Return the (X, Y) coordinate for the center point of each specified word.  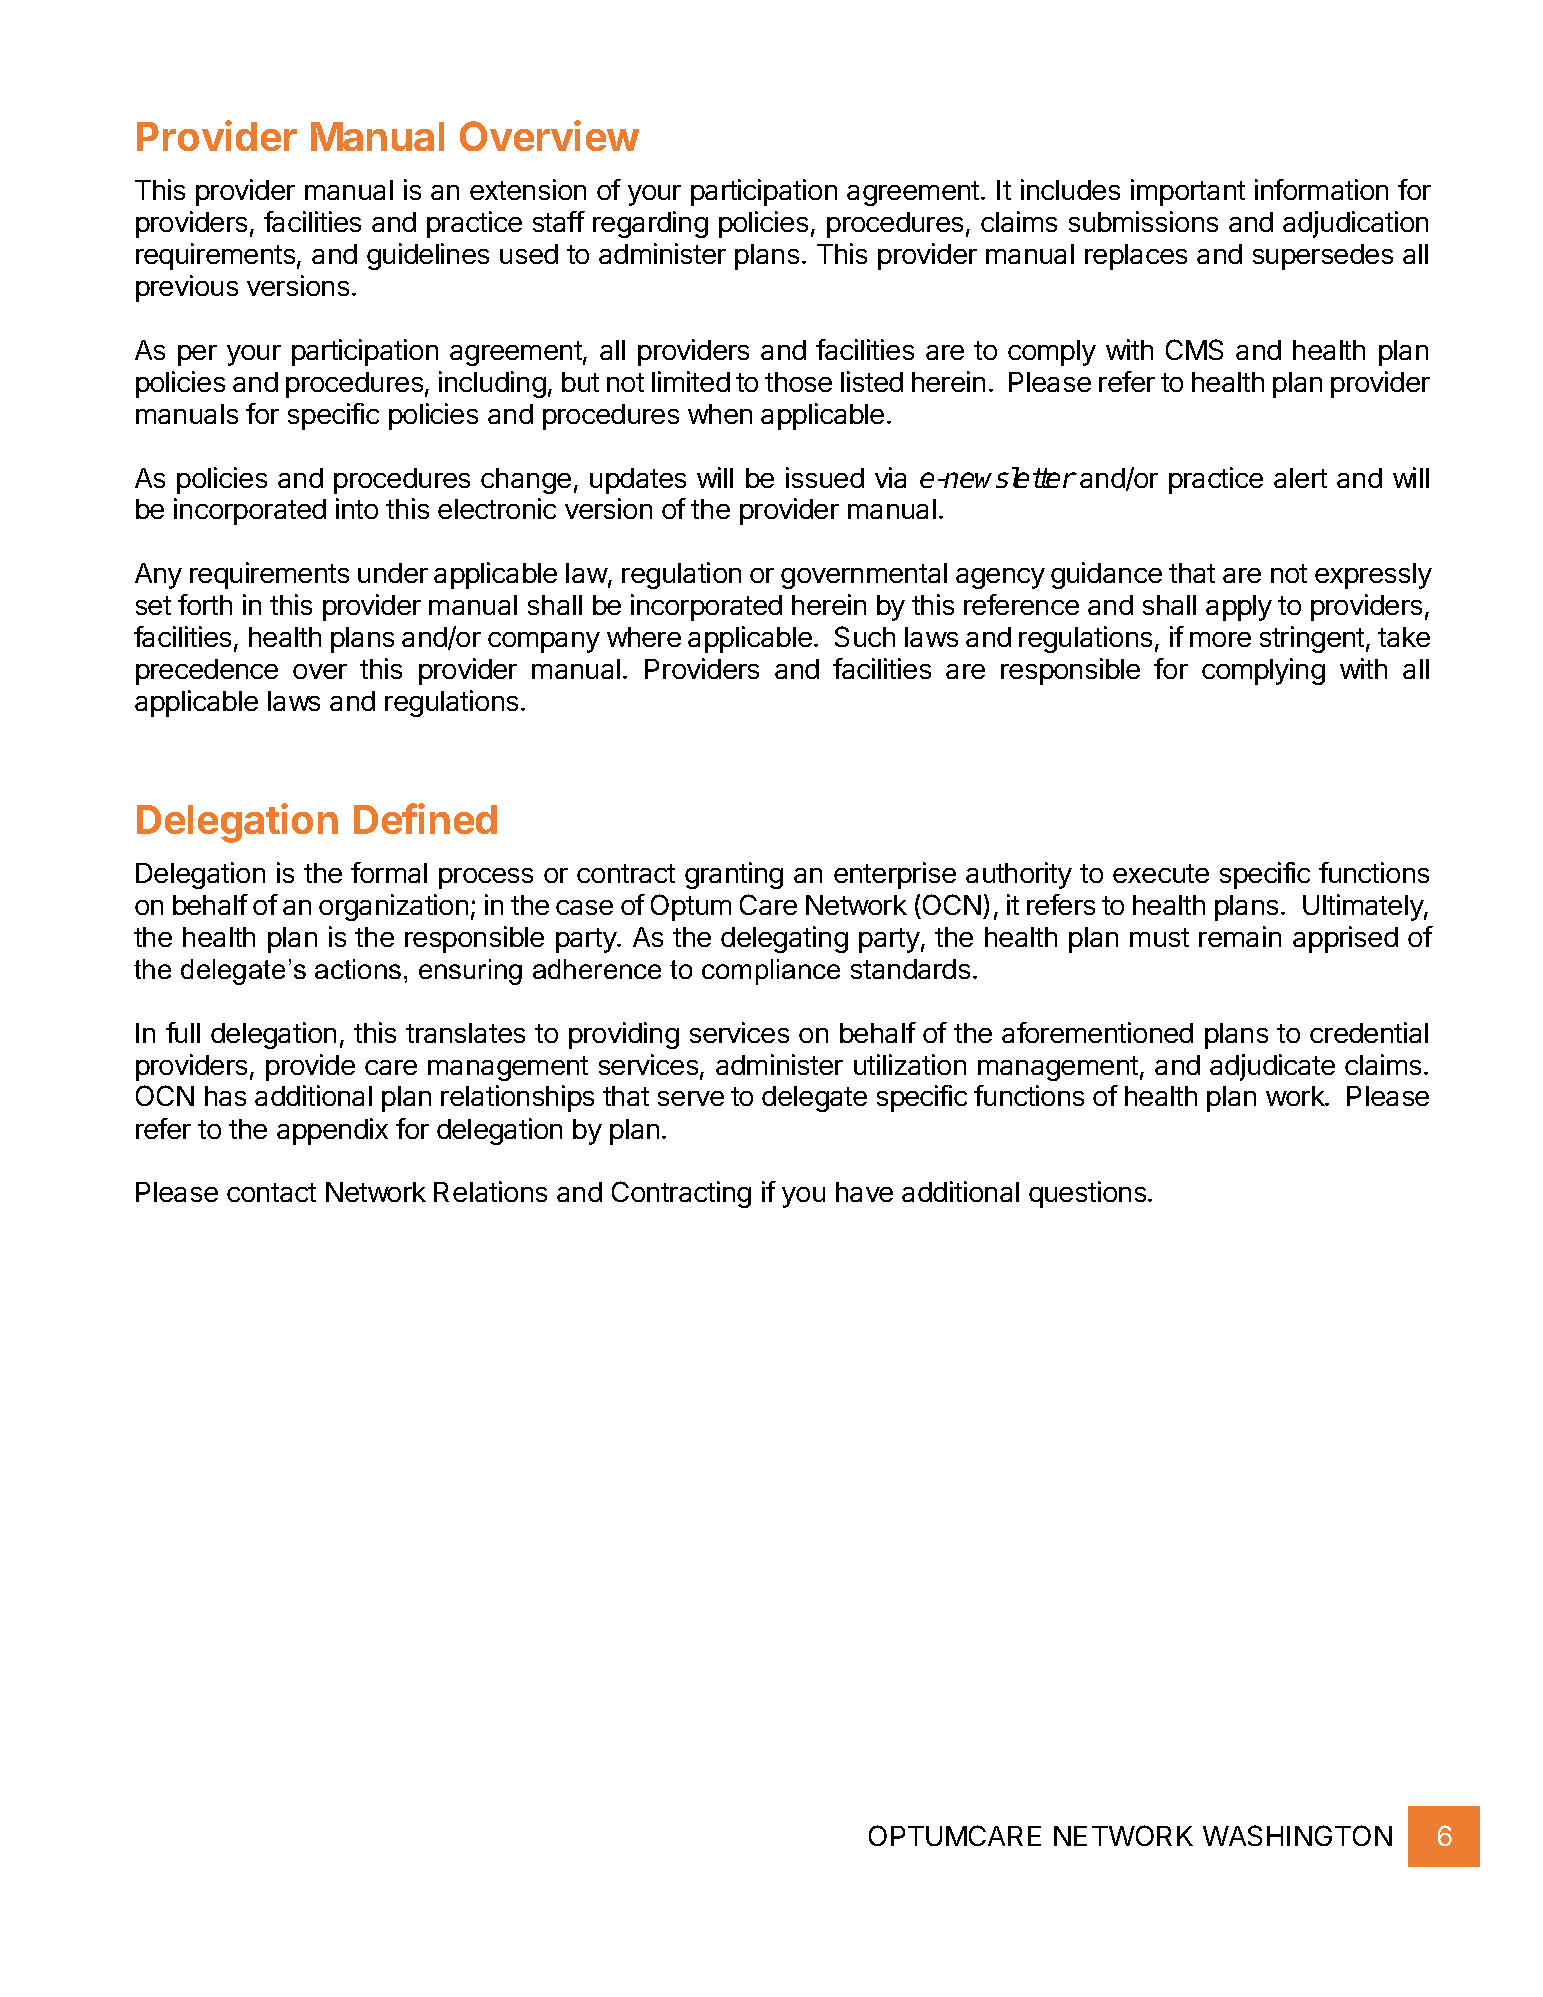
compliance (771, 972)
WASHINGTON (1297, 1835)
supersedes (1323, 257)
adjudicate (1272, 1067)
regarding (650, 224)
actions (358, 969)
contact (271, 1192)
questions (1087, 1194)
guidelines (428, 256)
